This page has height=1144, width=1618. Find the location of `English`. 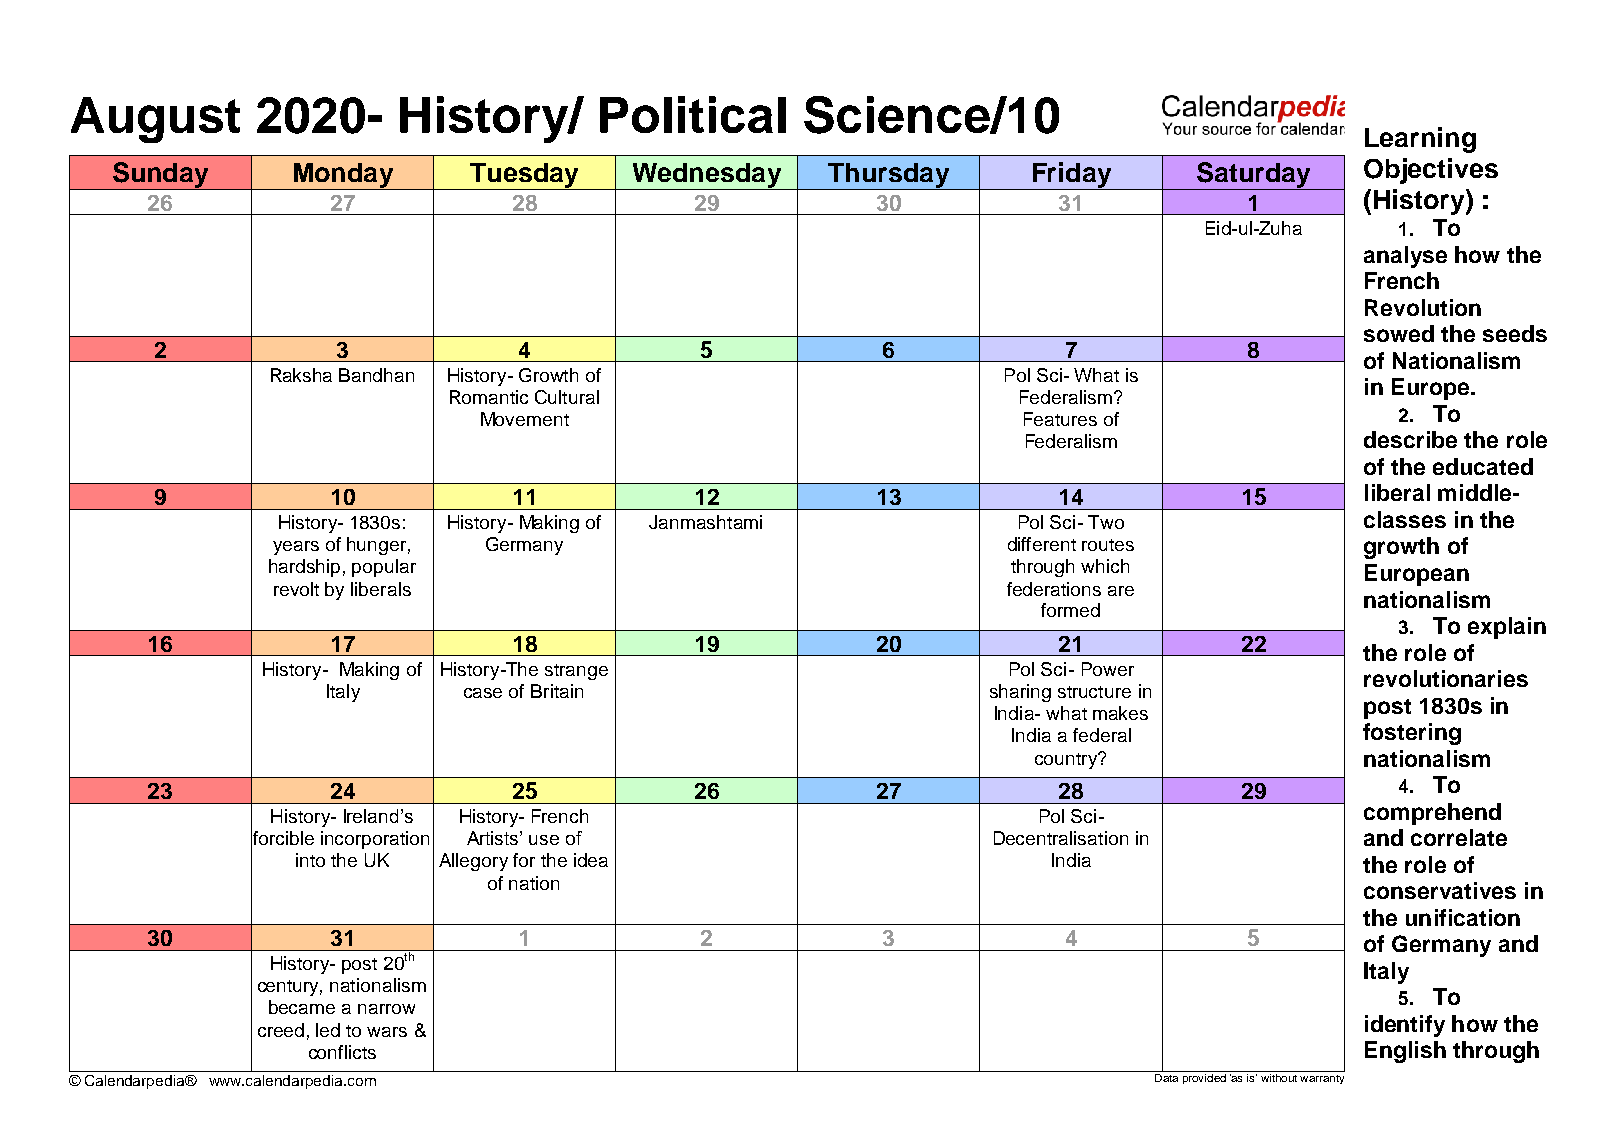

English is located at coordinates (1405, 1052).
